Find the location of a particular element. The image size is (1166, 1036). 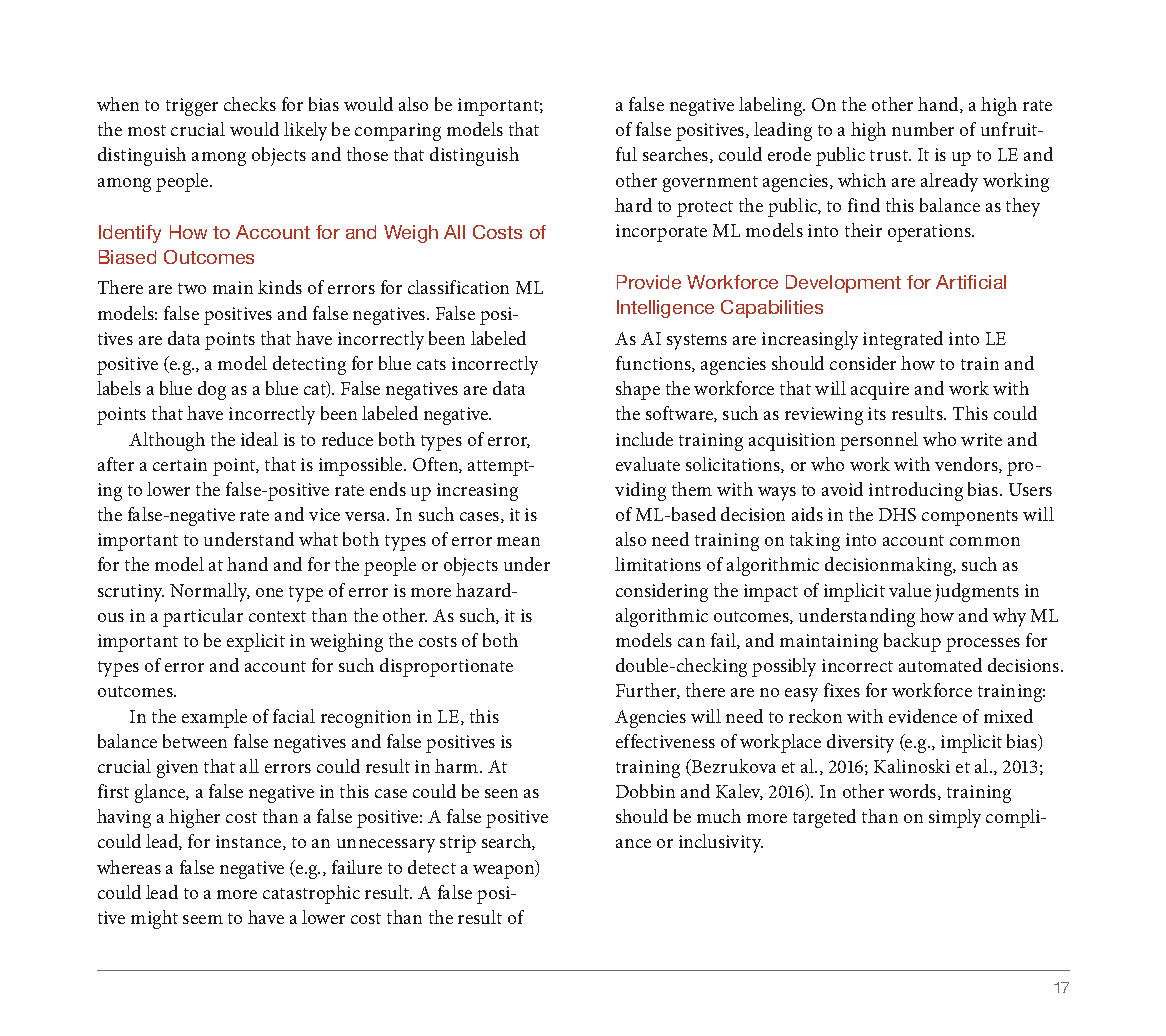

vice is located at coordinates (324, 514).
